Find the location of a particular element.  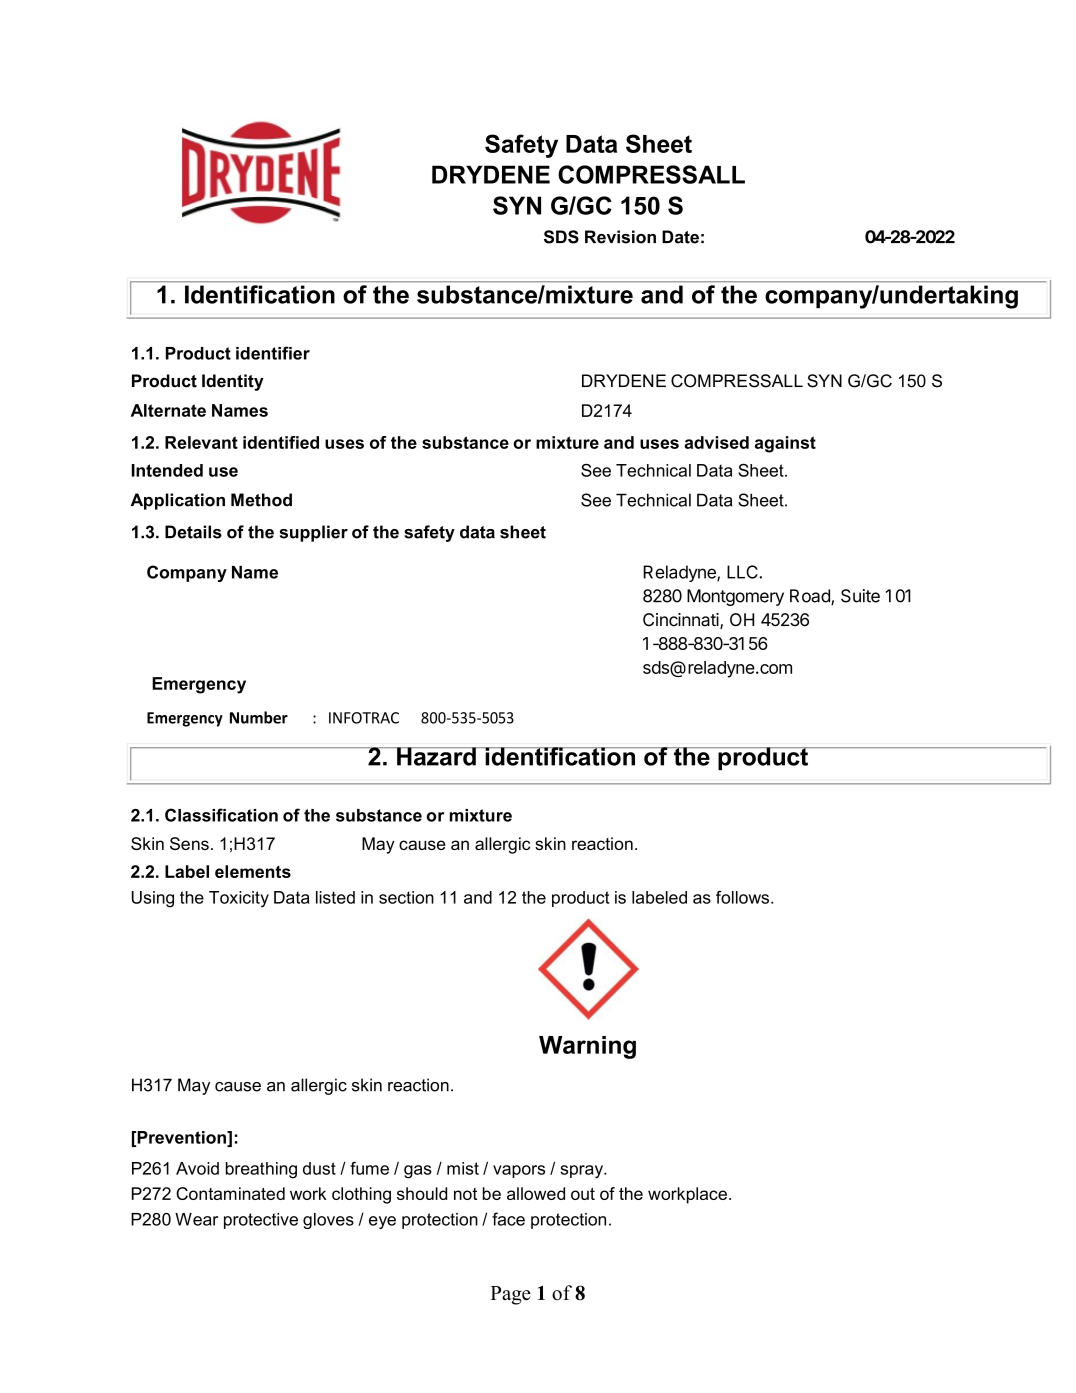

Revision is located at coordinates (620, 237).
